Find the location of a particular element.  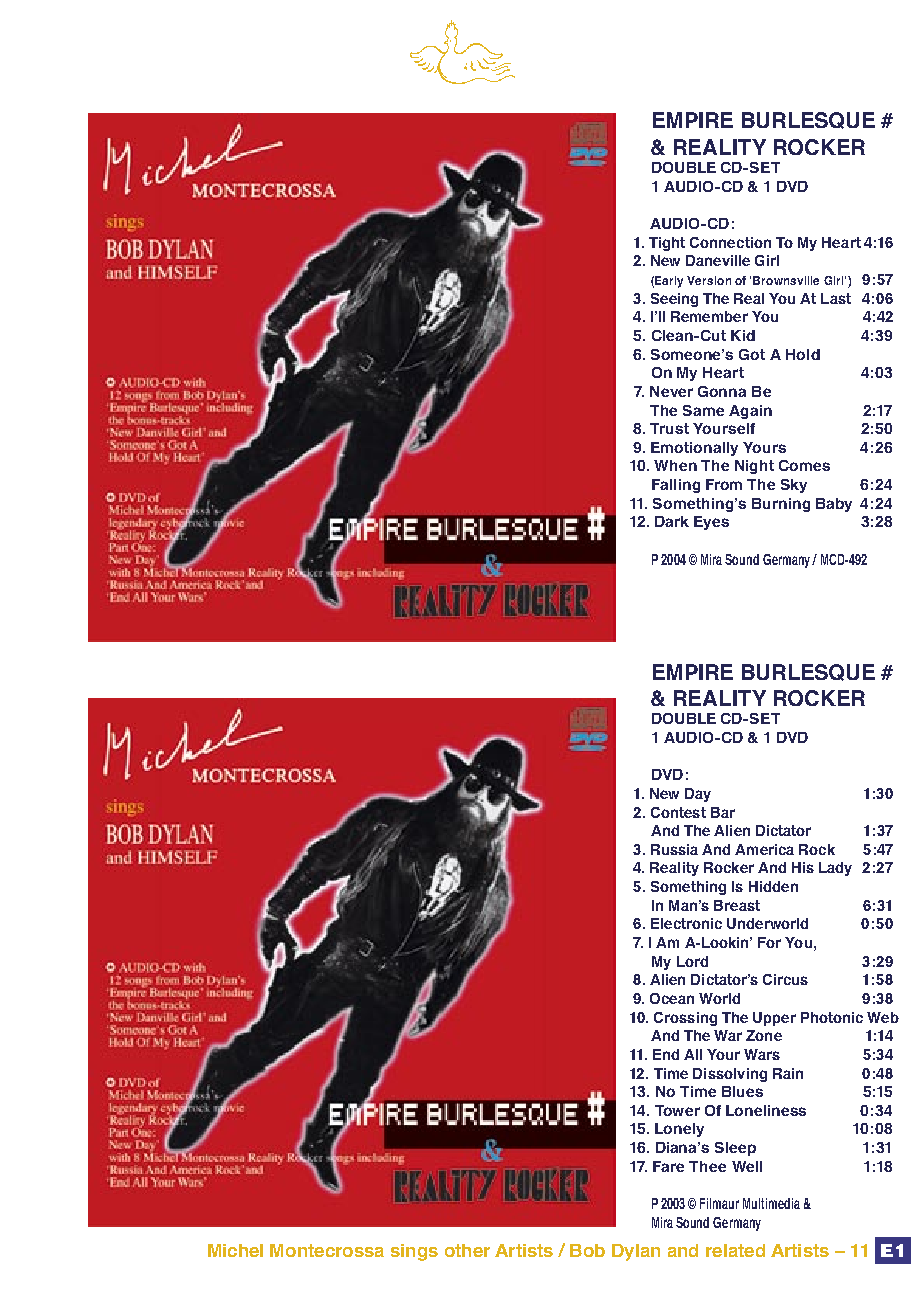

Falling is located at coordinates (676, 486).
